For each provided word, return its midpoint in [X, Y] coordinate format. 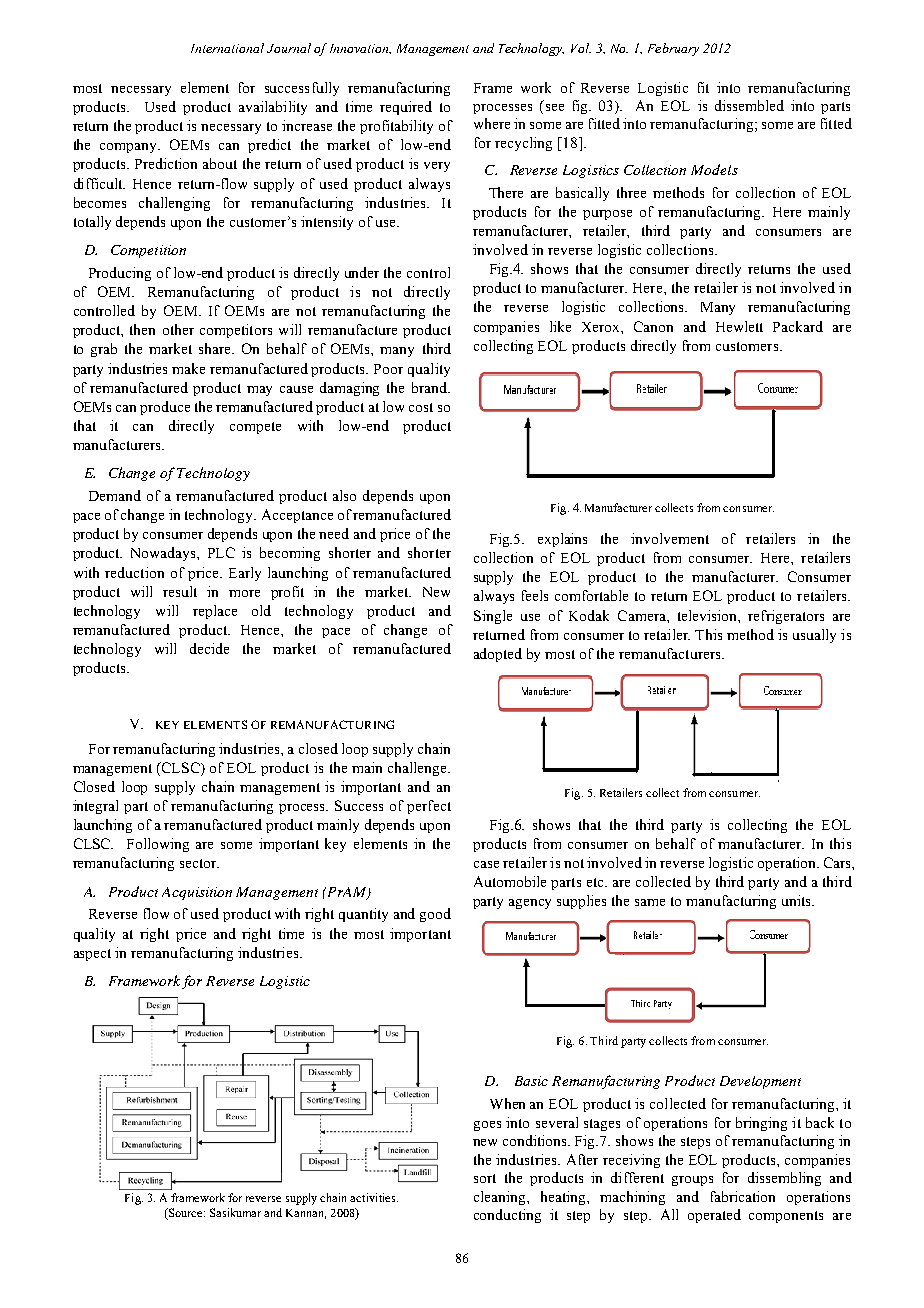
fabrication [743, 1196]
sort [485, 1178]
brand [431, 387]
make [188, 368]
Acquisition [197, 893]
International [227, 48]
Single [493, 617]
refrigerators [786, 617]
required [406, 108]
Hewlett [739, 326]
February [673, 49]
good [435, 915]
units [797, 900]
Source [186, 1214]
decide [209, 648]
